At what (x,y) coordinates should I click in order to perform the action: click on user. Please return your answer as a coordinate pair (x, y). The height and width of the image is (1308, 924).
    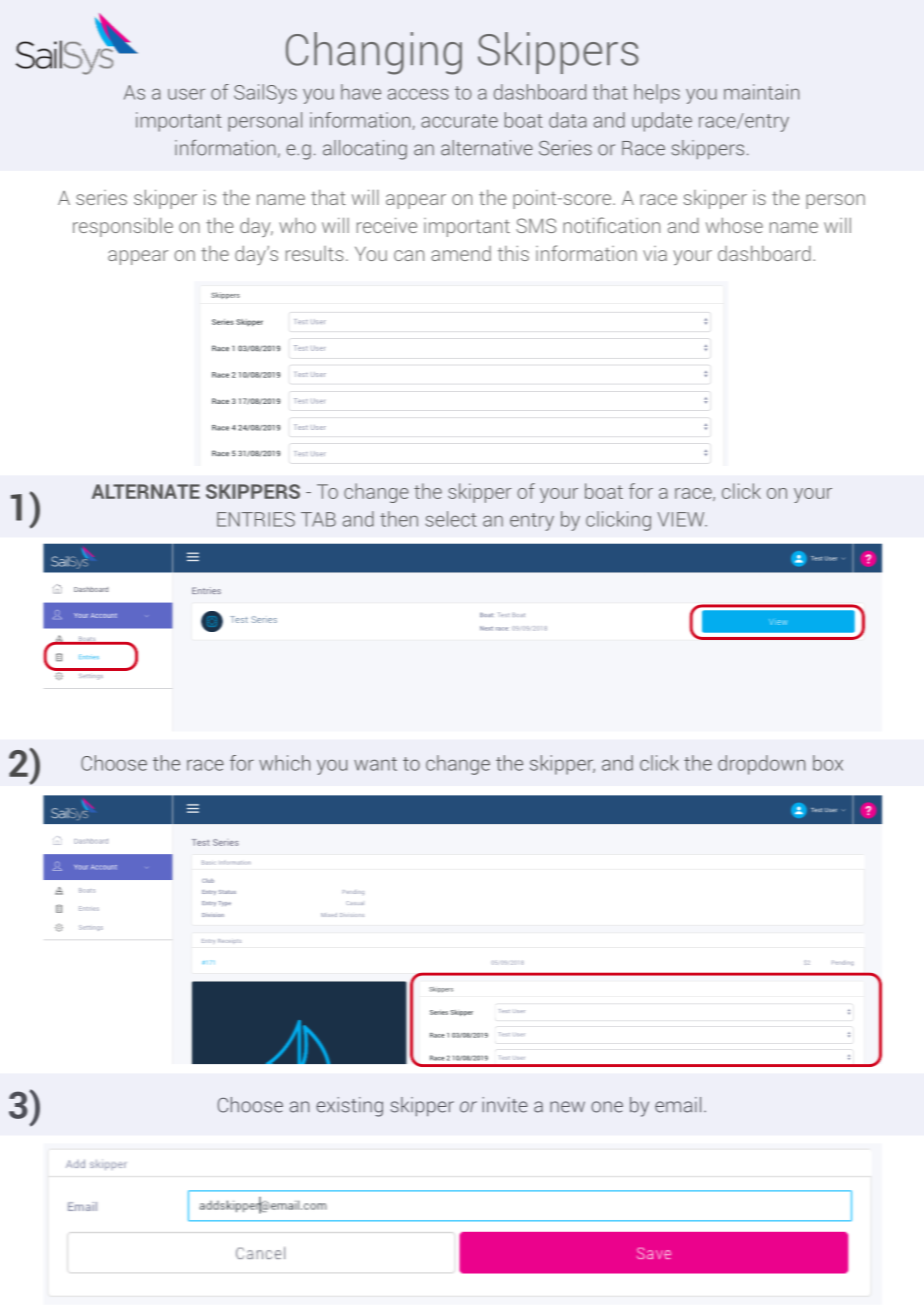
    Looking at the image, I should click on (186, 94).
